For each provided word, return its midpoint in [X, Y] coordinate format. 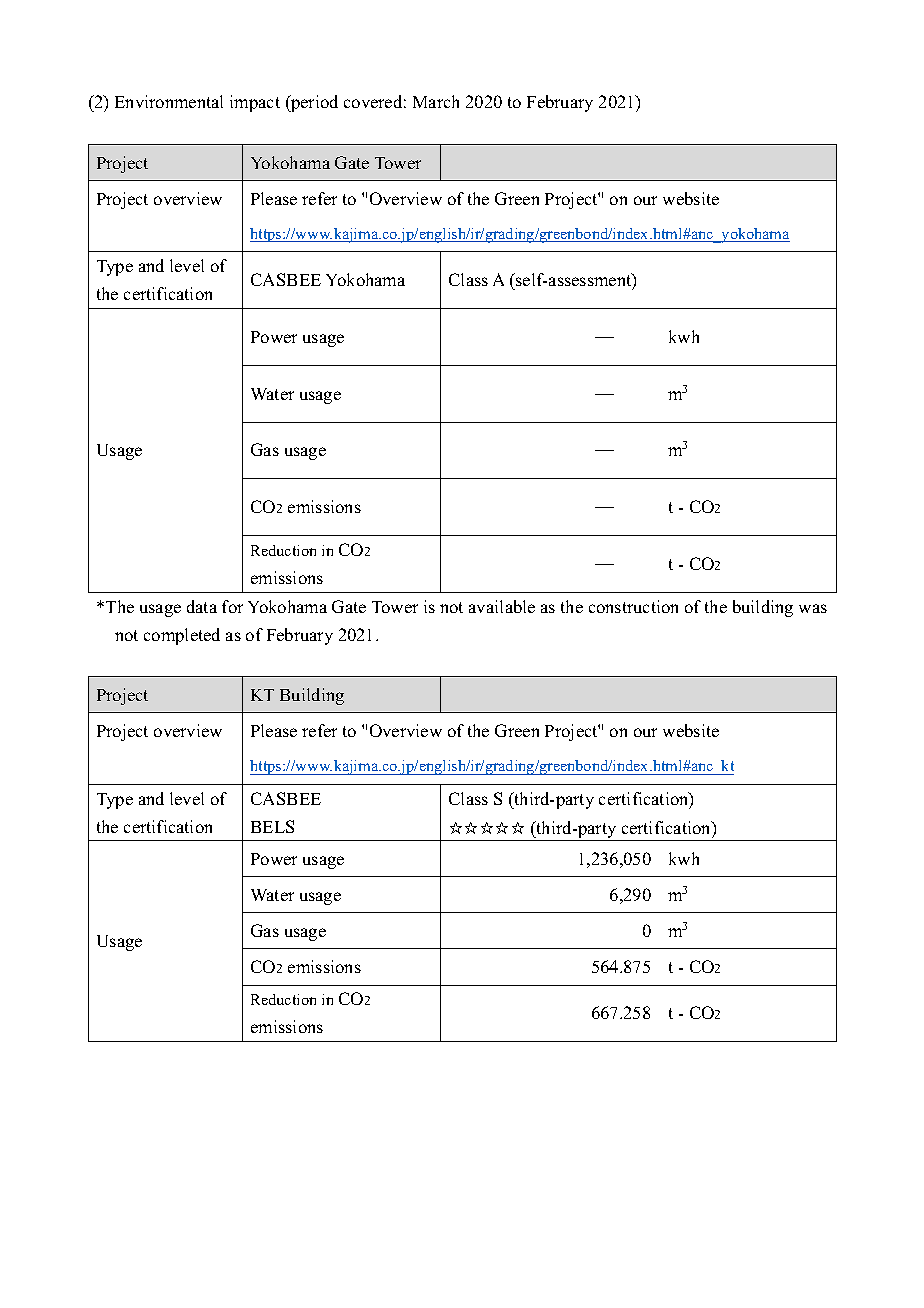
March [436, 101]
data [202, 606]
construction [633, 606]
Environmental [169, 101]
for [232, 606]
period [313, 103]
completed [182, 636]
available [502, 606]
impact [255, 103]
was [813, 608]
